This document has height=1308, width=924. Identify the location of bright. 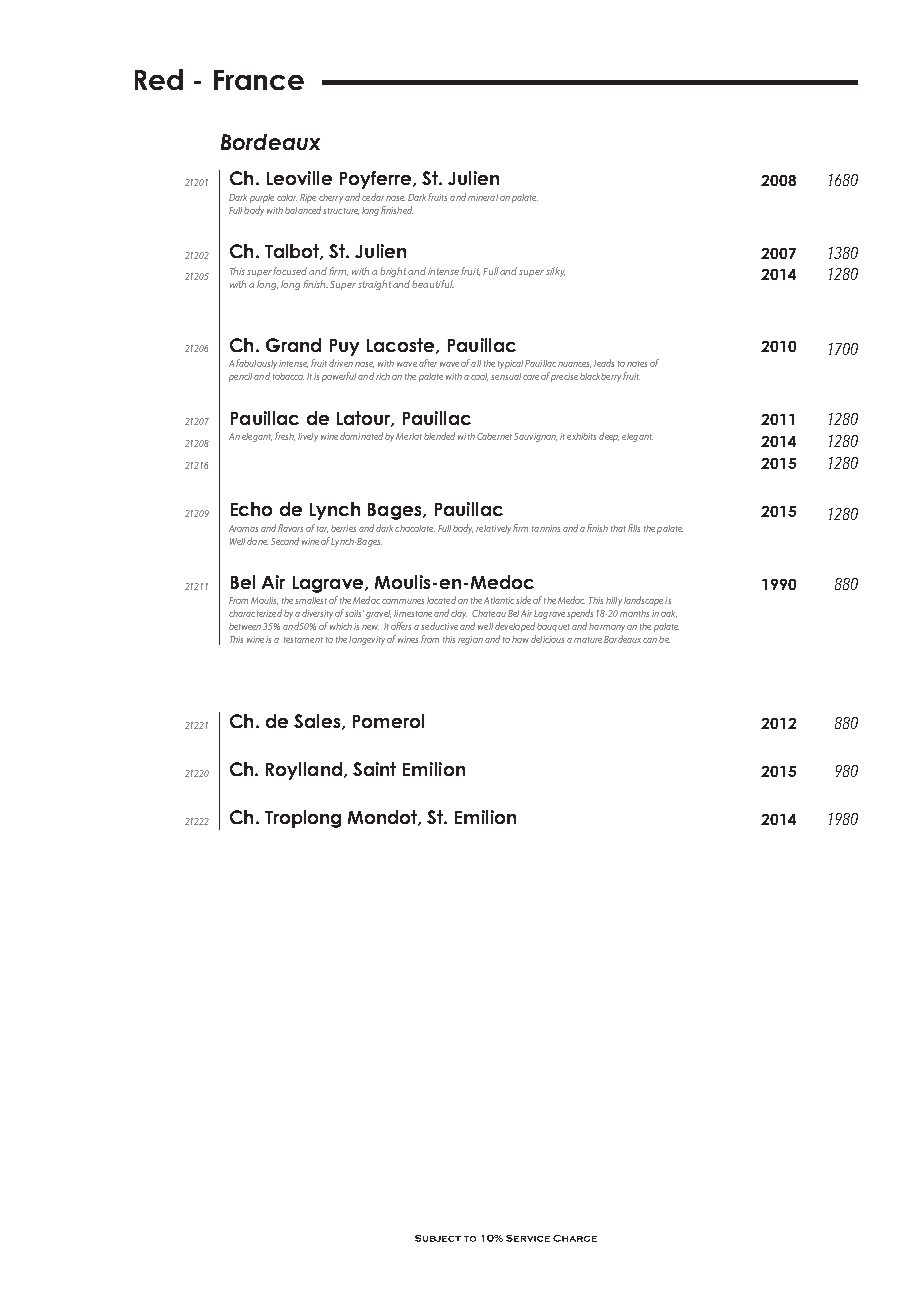
(393, 272).
